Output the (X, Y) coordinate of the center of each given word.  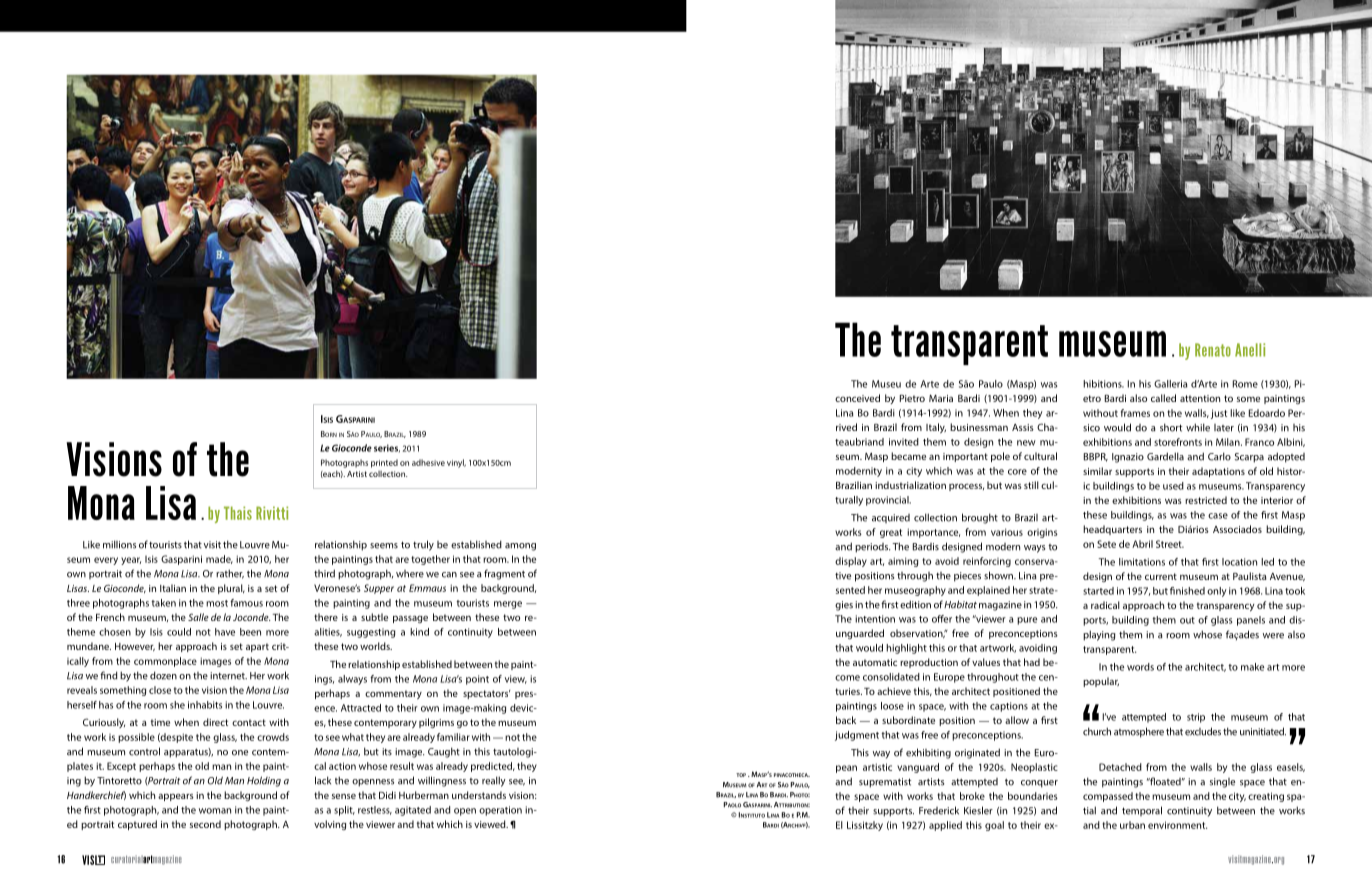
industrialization (910, 485)
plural (231, 589)
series (387, 448)
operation (500, 811)
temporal (1142, 811)
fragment (504, 574)
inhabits (205, 705)
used (1173, 486)
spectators (486, 694)
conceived (857, 398)
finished (1187, 591)
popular (1101, 682)
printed (384, 463)
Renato (1213, 350)
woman (215, 811)
